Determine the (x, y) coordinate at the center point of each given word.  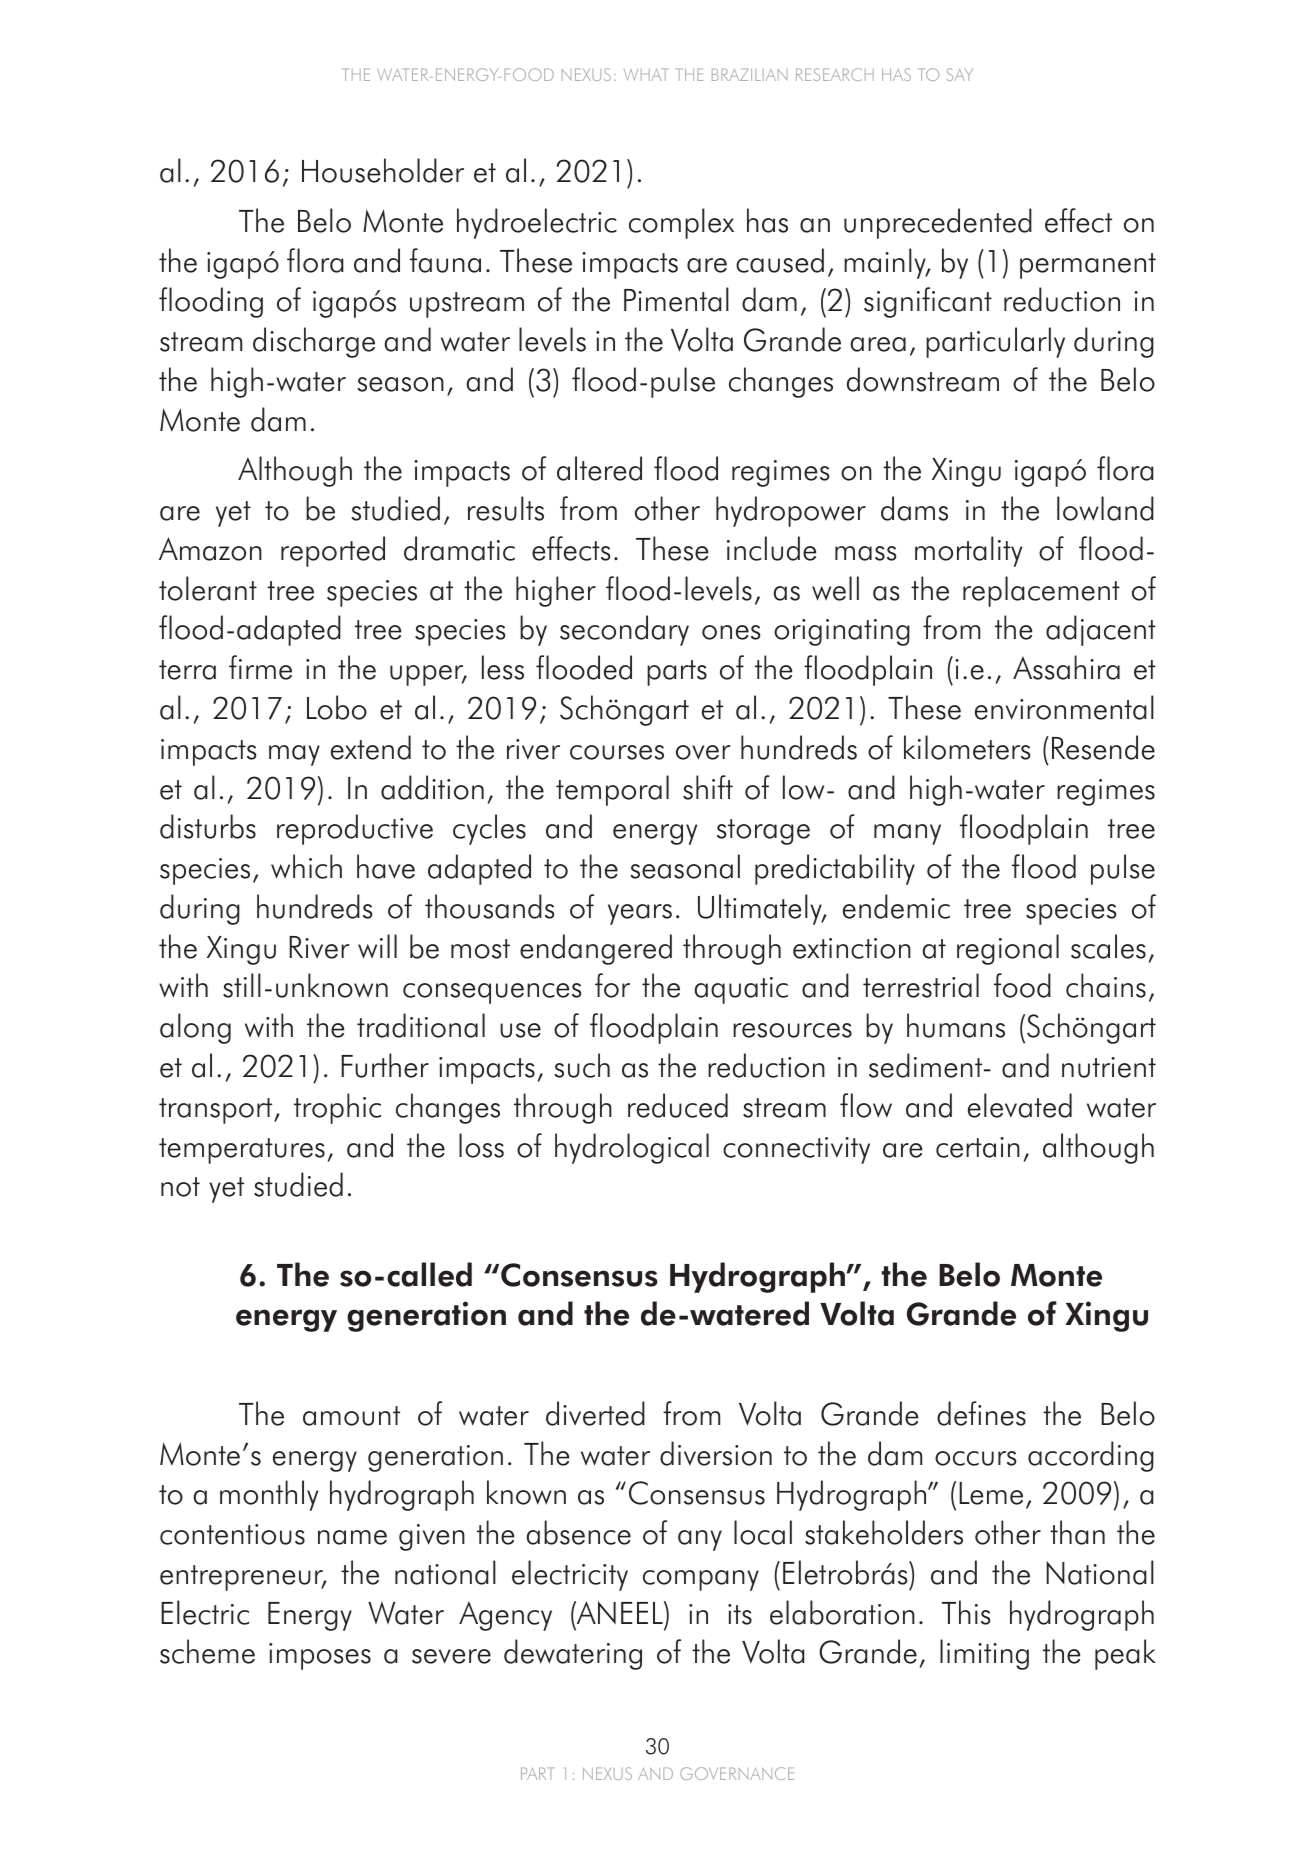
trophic (337, 1108)
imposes (320, 1656)
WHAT (646, 74)
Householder (383, 170)
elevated (1020, 1105)
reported (333, 551)
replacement (1041, 591)
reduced (678, 1105)
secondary (624, 630)
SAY (960, 74)
